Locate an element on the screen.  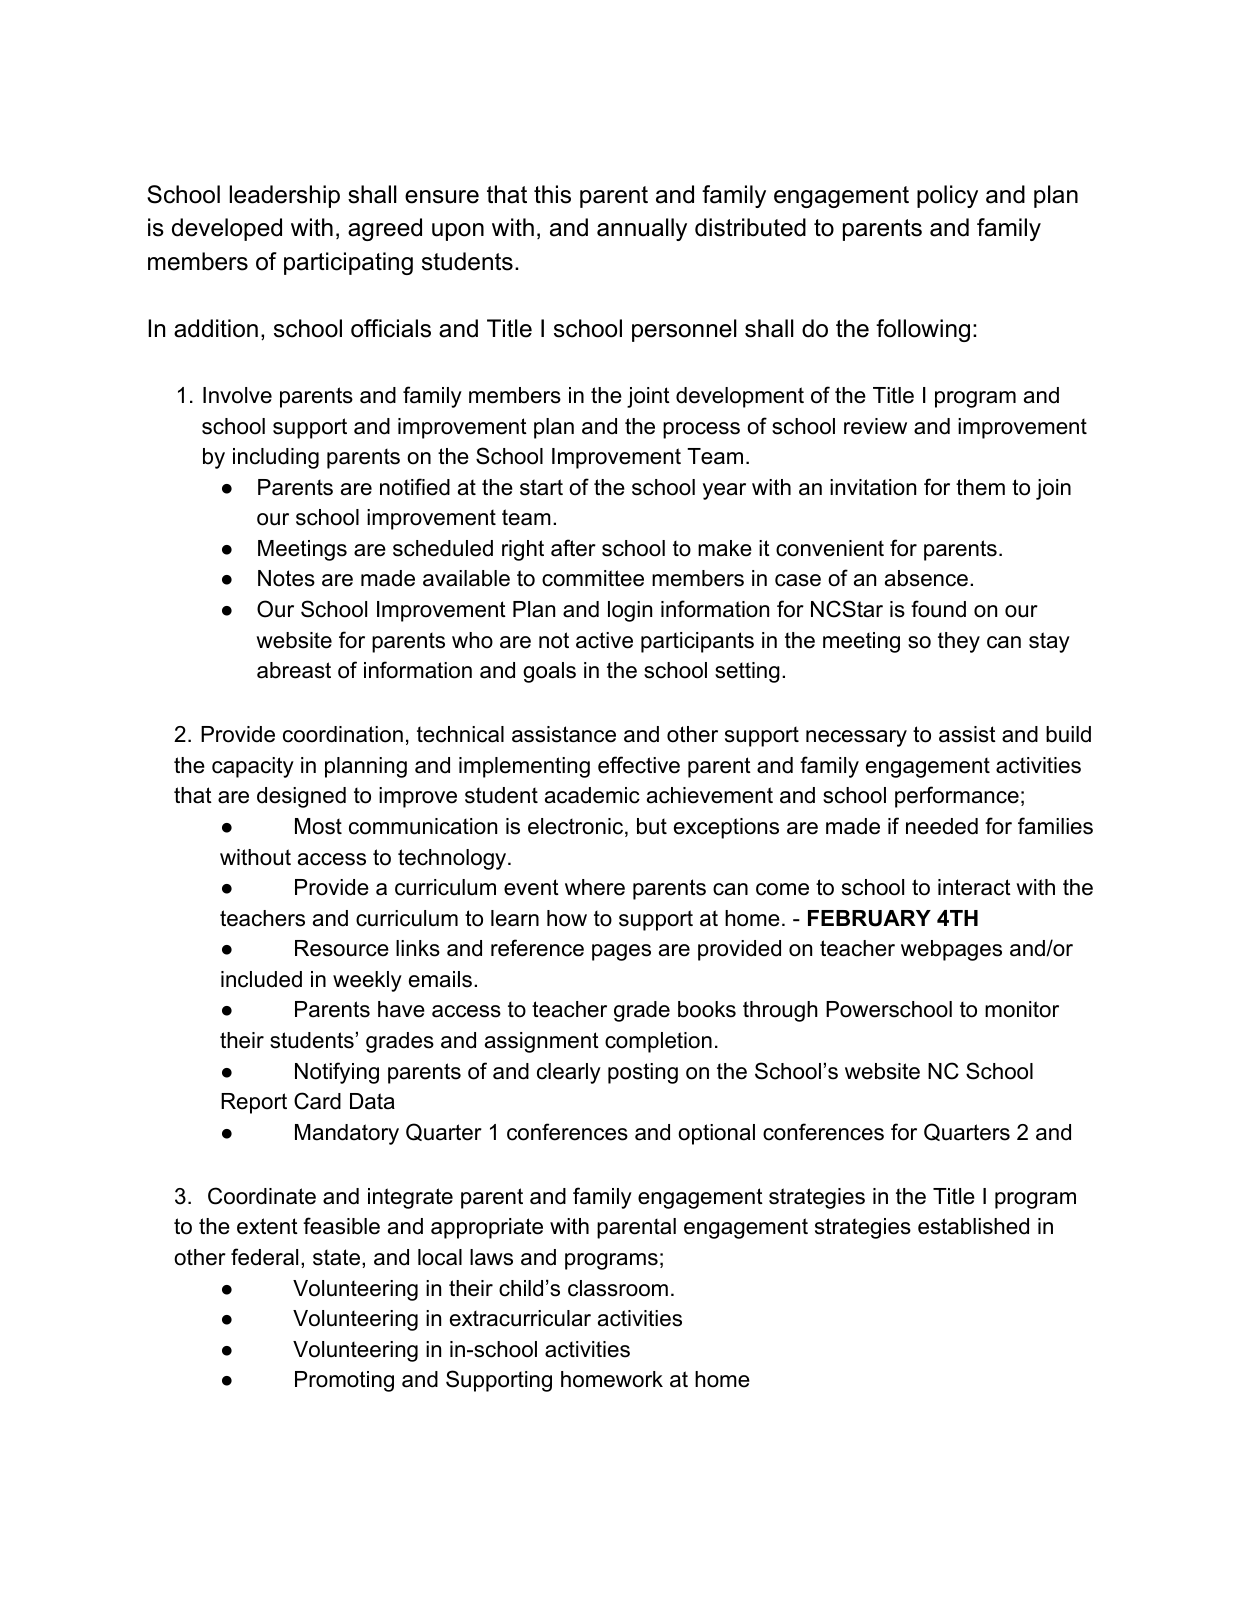
performance is located at coordinates (957, 797).
